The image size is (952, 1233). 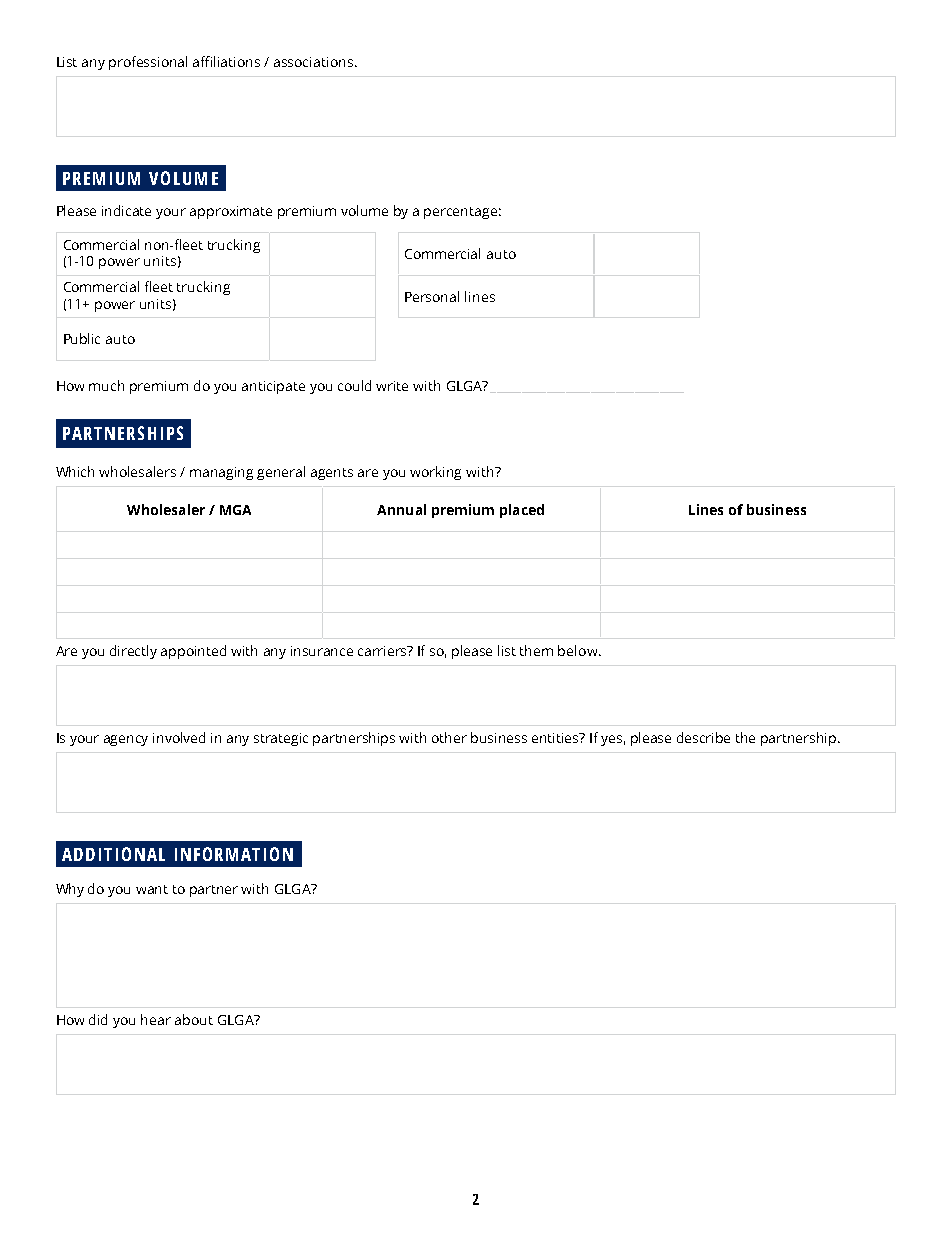 What do you see at coordinates (703, 737) in the screenshot?
I see `describe` at bounding box center [703, 737].
